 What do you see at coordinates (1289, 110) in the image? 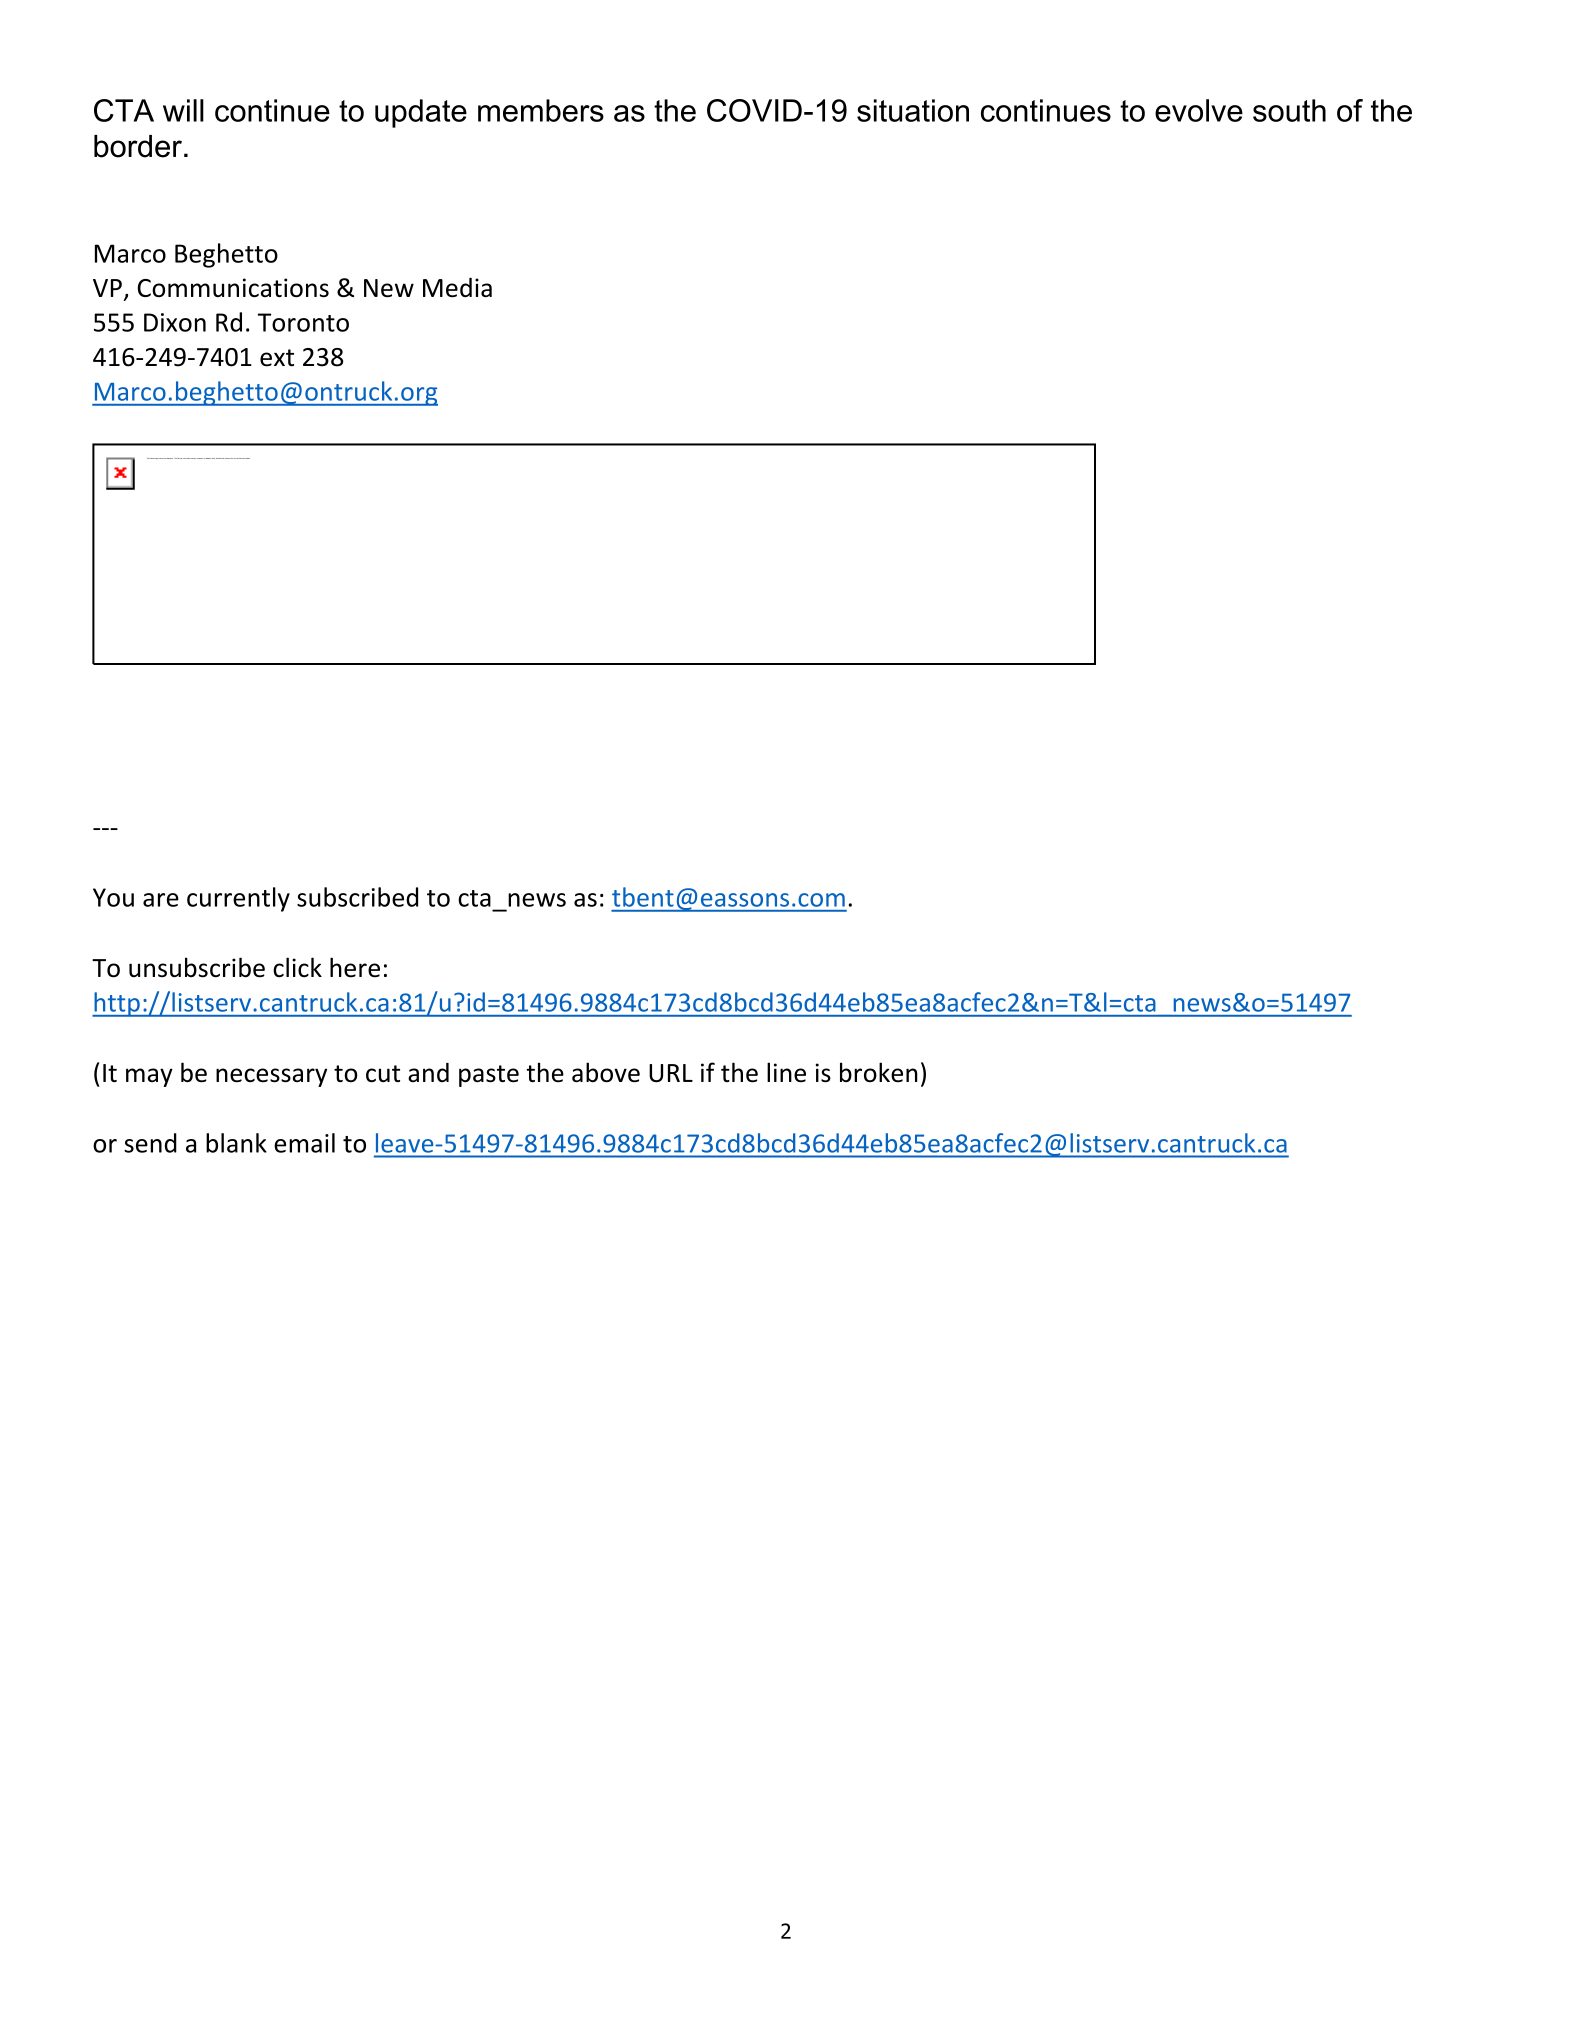
I see `south` at bounding box center [1289, 110].
